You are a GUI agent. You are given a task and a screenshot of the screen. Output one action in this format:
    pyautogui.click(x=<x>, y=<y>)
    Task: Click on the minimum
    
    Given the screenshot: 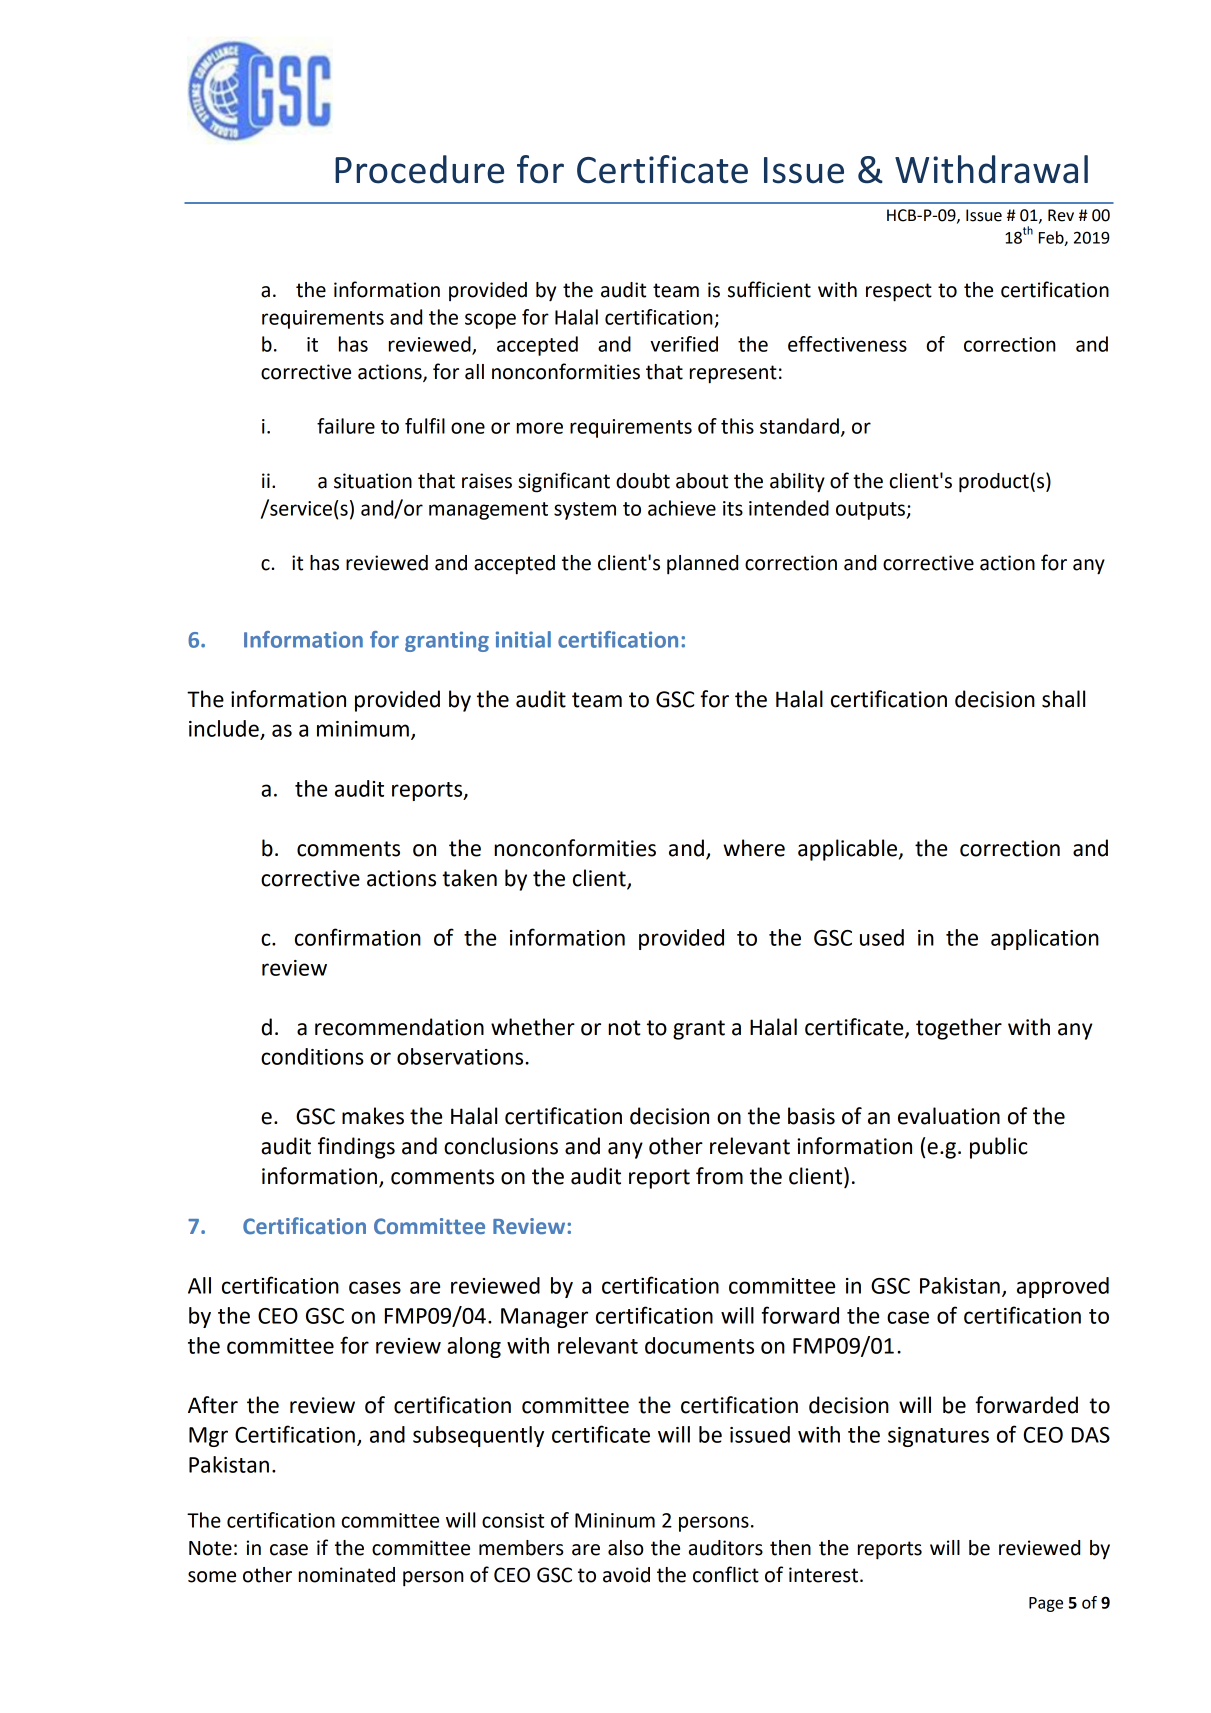 What is the action you would take?
    pyautogui.click(x=363, y=729)
